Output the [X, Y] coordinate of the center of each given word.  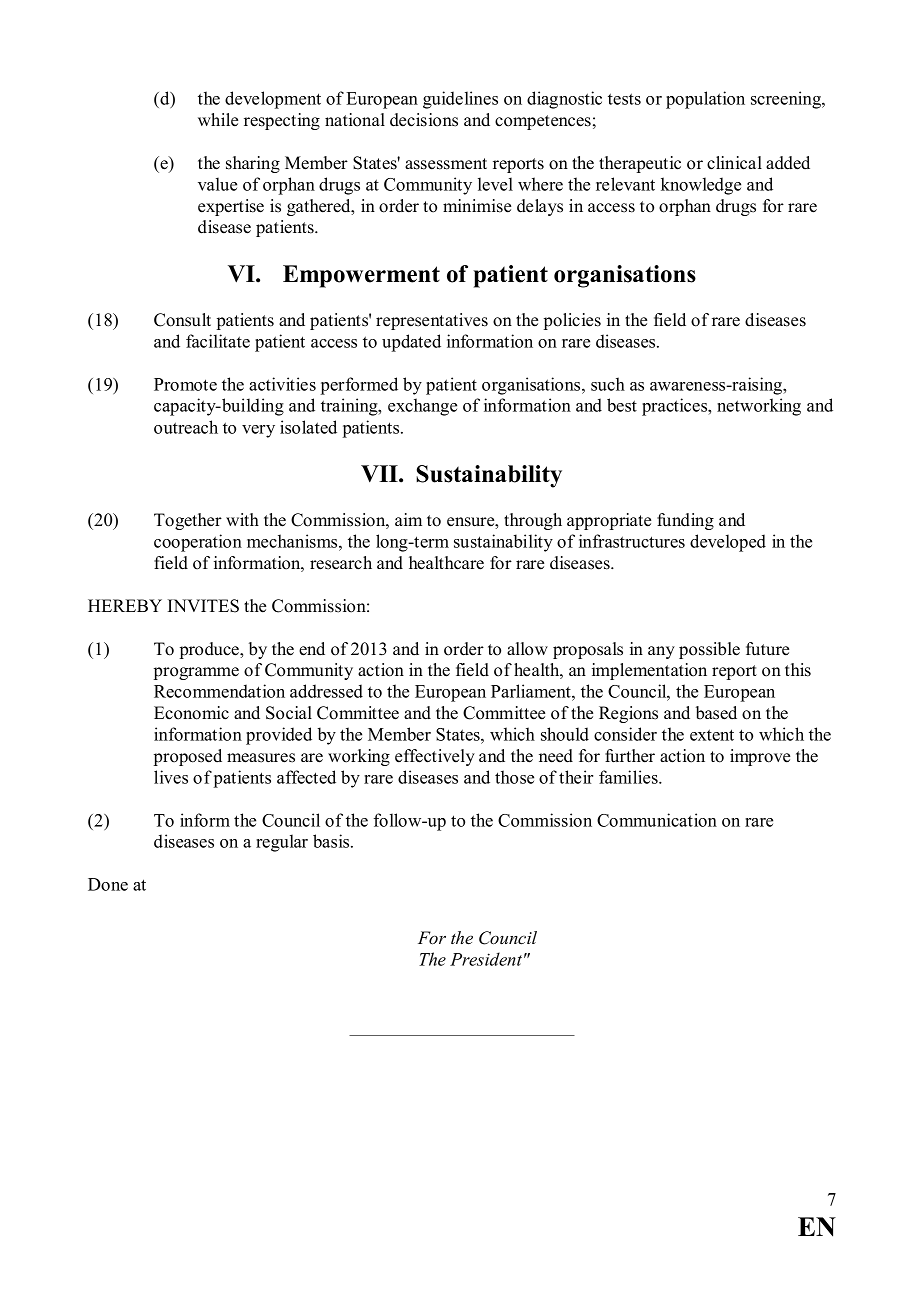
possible [709, 650]
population [705, 100]
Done [108, 884]
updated [411, 343]
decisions [424, 120]
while [218, 120]
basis [332, 841]
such [608, 384]
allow [527, 649]
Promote [185, 384]
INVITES [203, 606]
